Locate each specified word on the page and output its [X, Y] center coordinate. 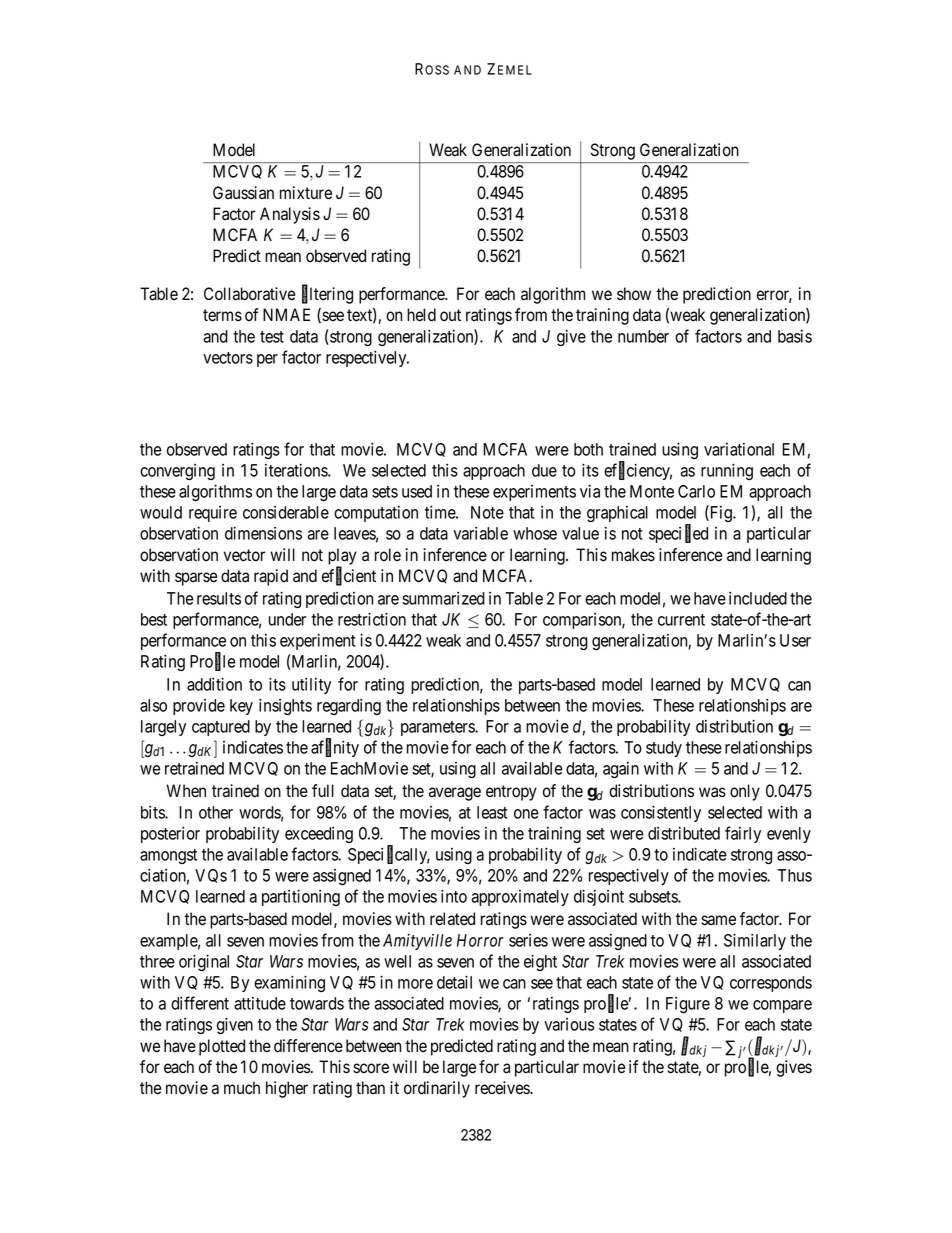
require [213, 514]
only [745, 792]
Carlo [696, 491]
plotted [222, 1047]
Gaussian [243, 193]
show [634, 294]
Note [487, 512]
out [450, 315]
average [455, 794]
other [216, 812]
